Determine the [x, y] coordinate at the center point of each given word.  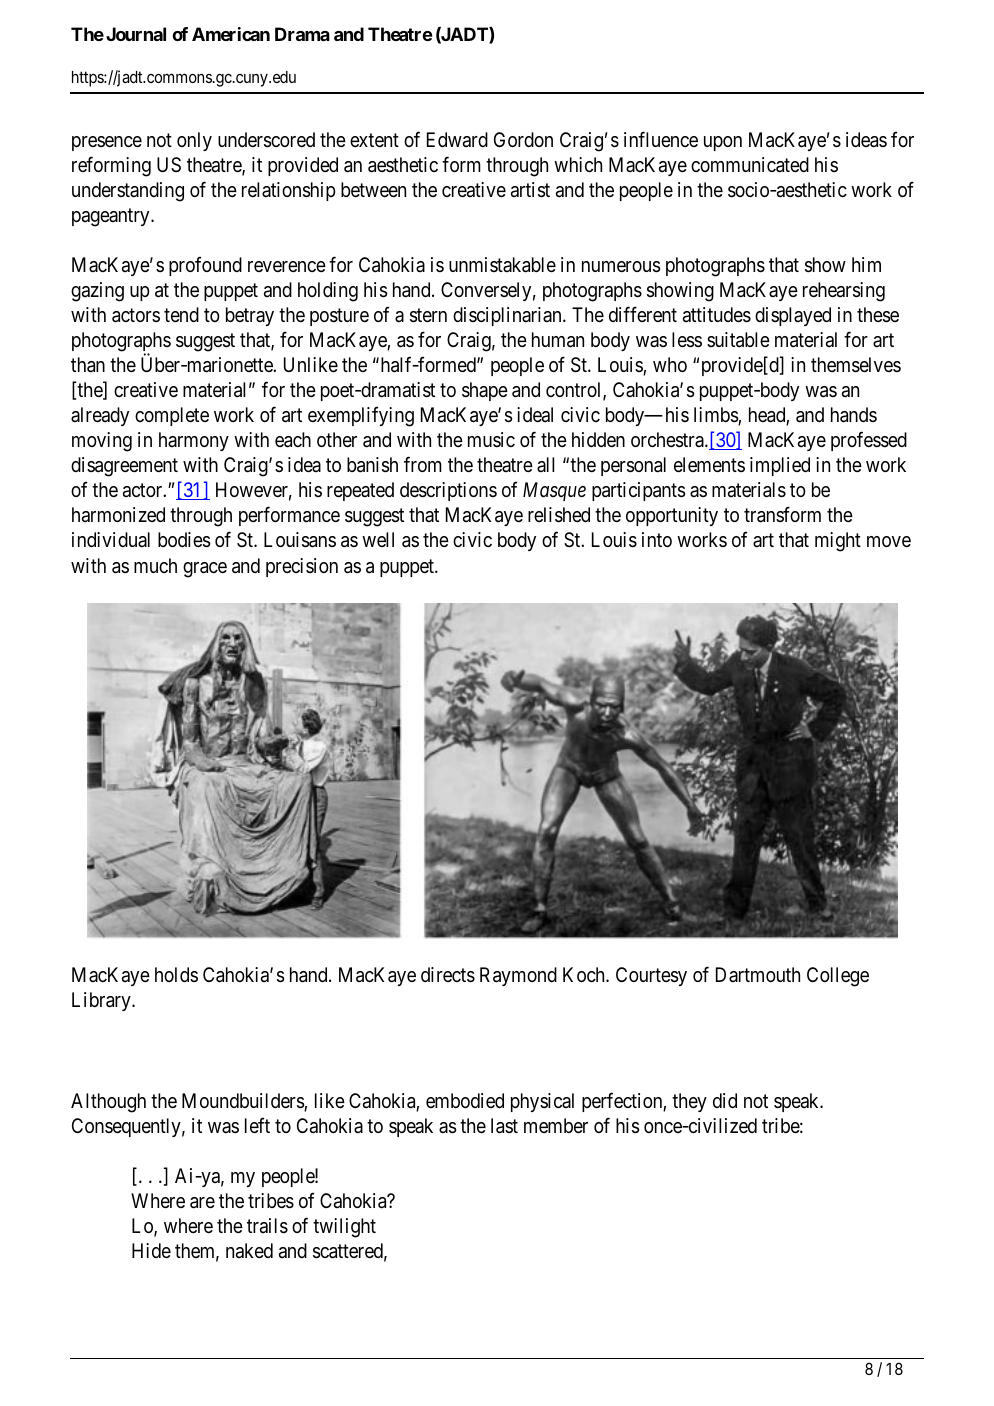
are [202, 1203]
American [231, 34]
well [378, 539]
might [838, 542]
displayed [793, 316]
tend [181, 315]
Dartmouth [758, 974]
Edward [457, 139]
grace [205, 570]
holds [176, 974]
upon [723, 143]
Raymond [518, 976]
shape [485, 391]
